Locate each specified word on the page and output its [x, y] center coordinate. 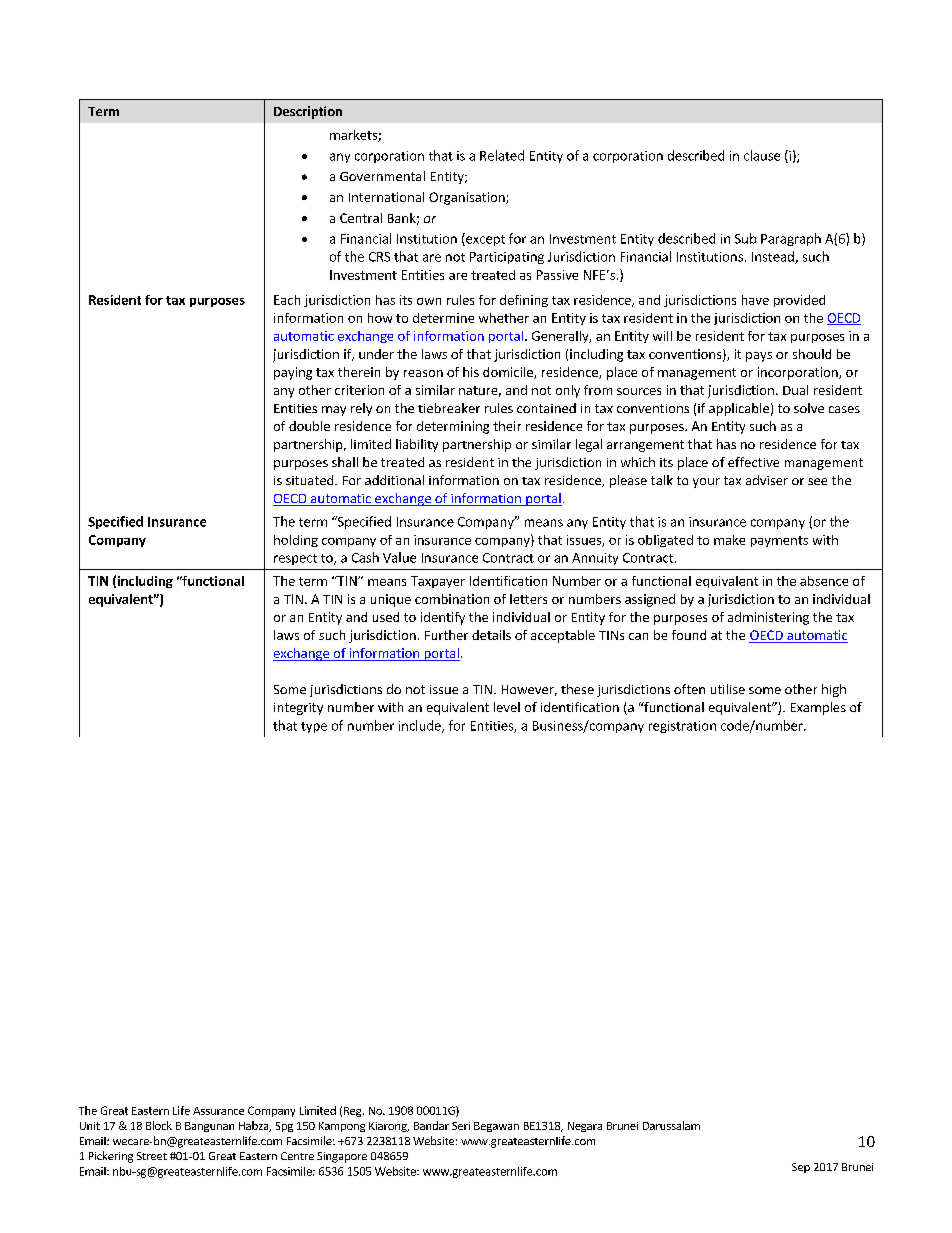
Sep [801, 1168]
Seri [461, 1126]
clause [762, 155]
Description [308, 112]
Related [502, 155]
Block [159, 1125]
